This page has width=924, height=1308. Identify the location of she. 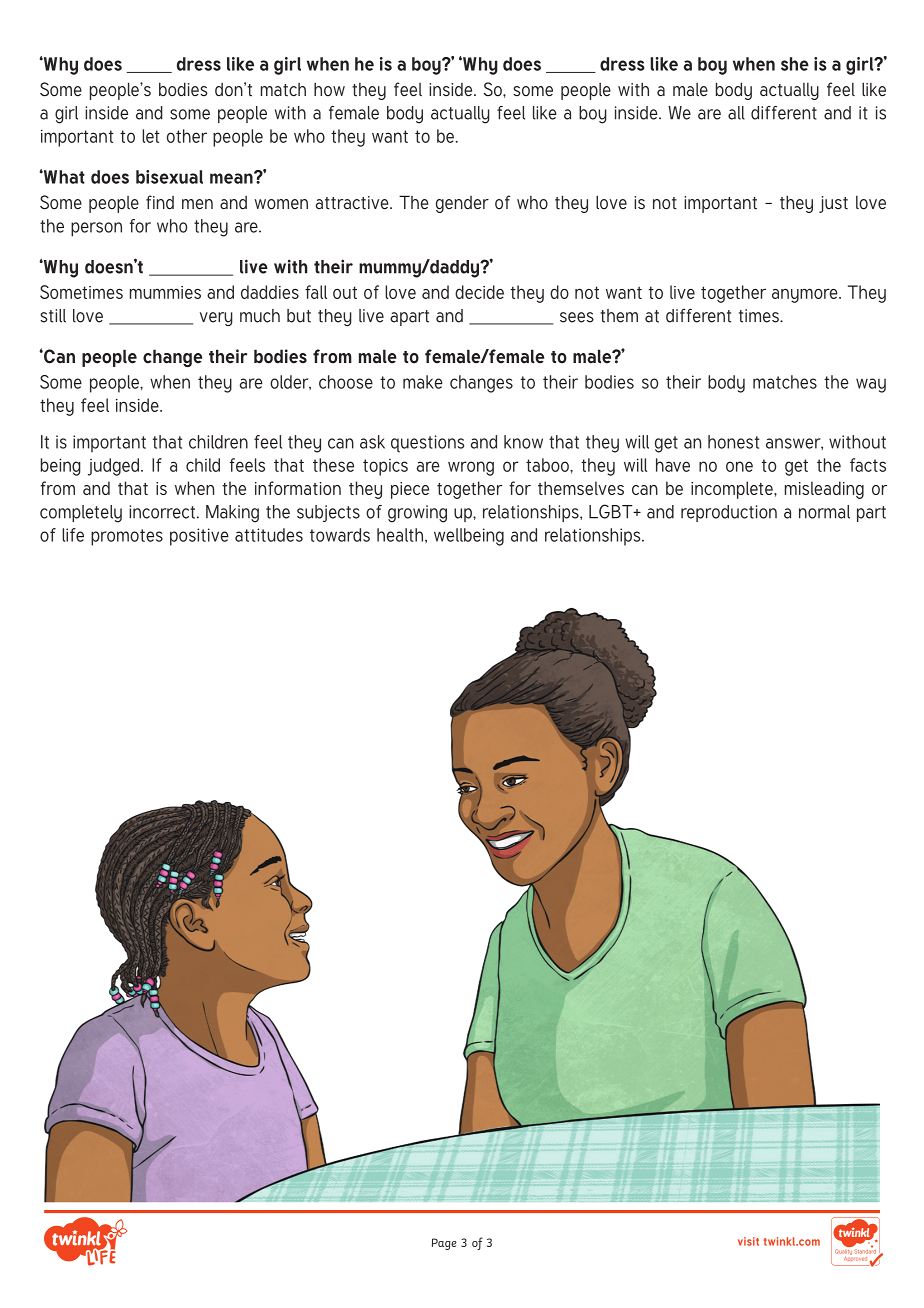
(795, 64).
